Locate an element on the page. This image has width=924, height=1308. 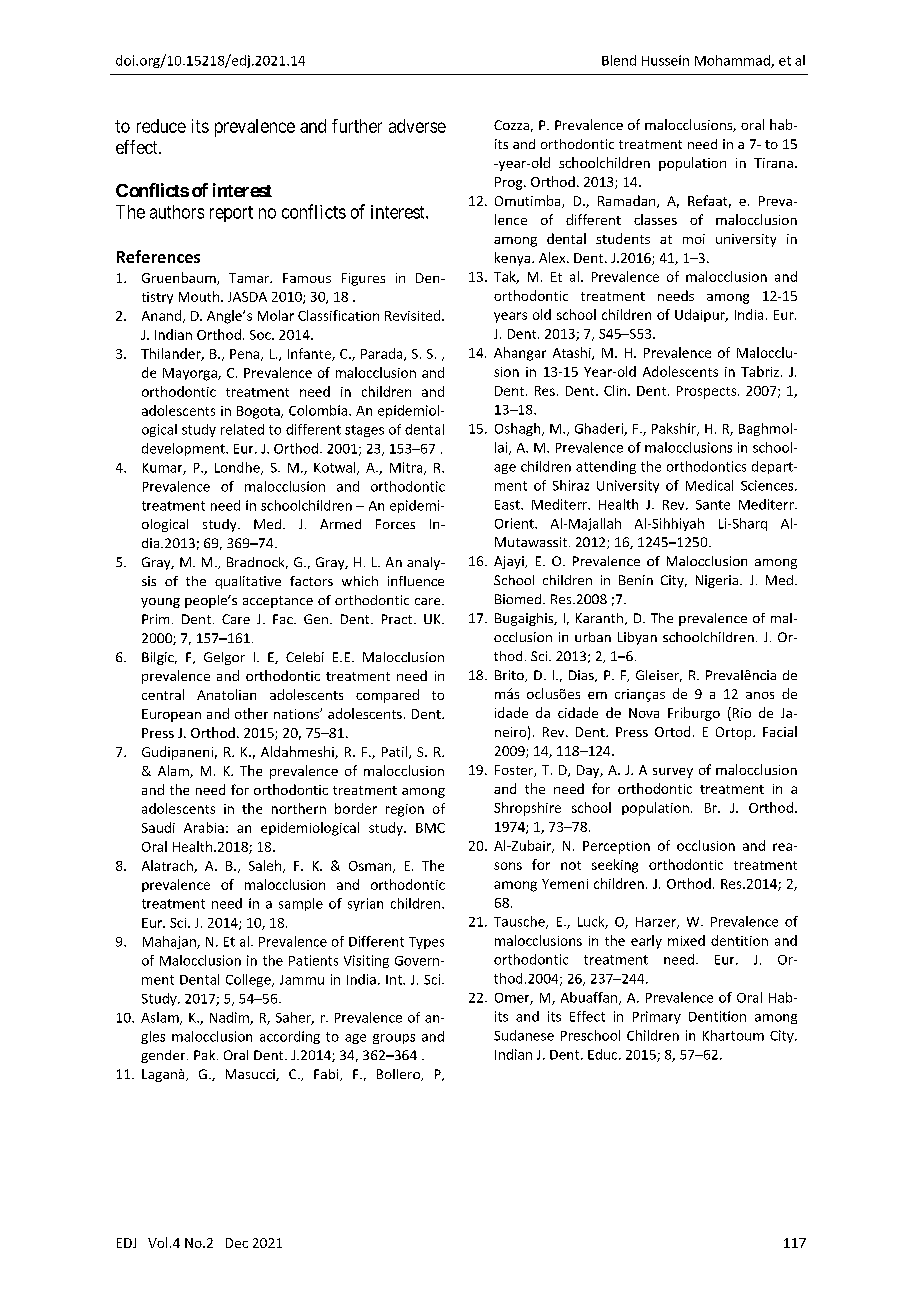
adverse is located at coordinates (417, 126).
